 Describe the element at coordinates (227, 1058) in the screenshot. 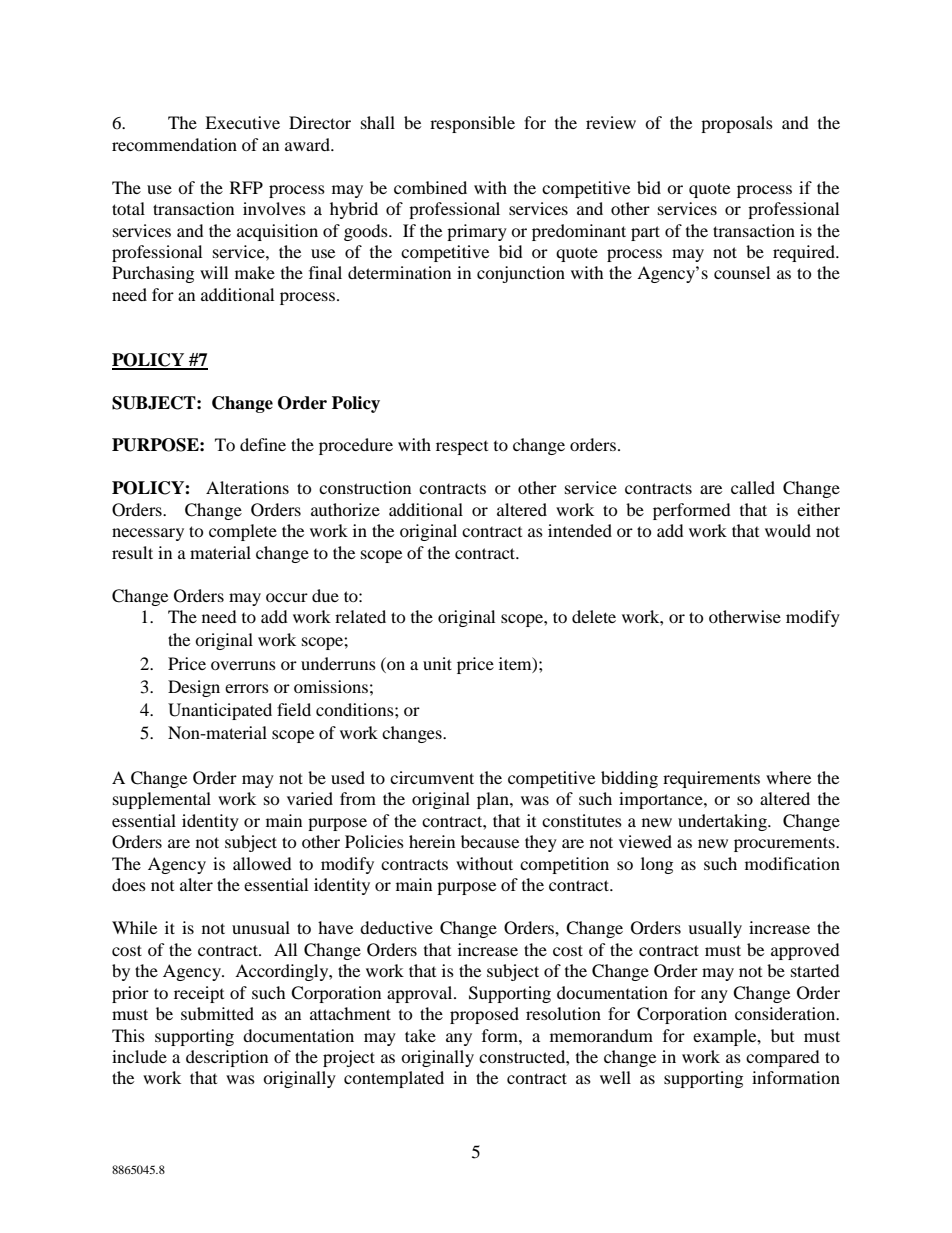

I see `description` at that location.
